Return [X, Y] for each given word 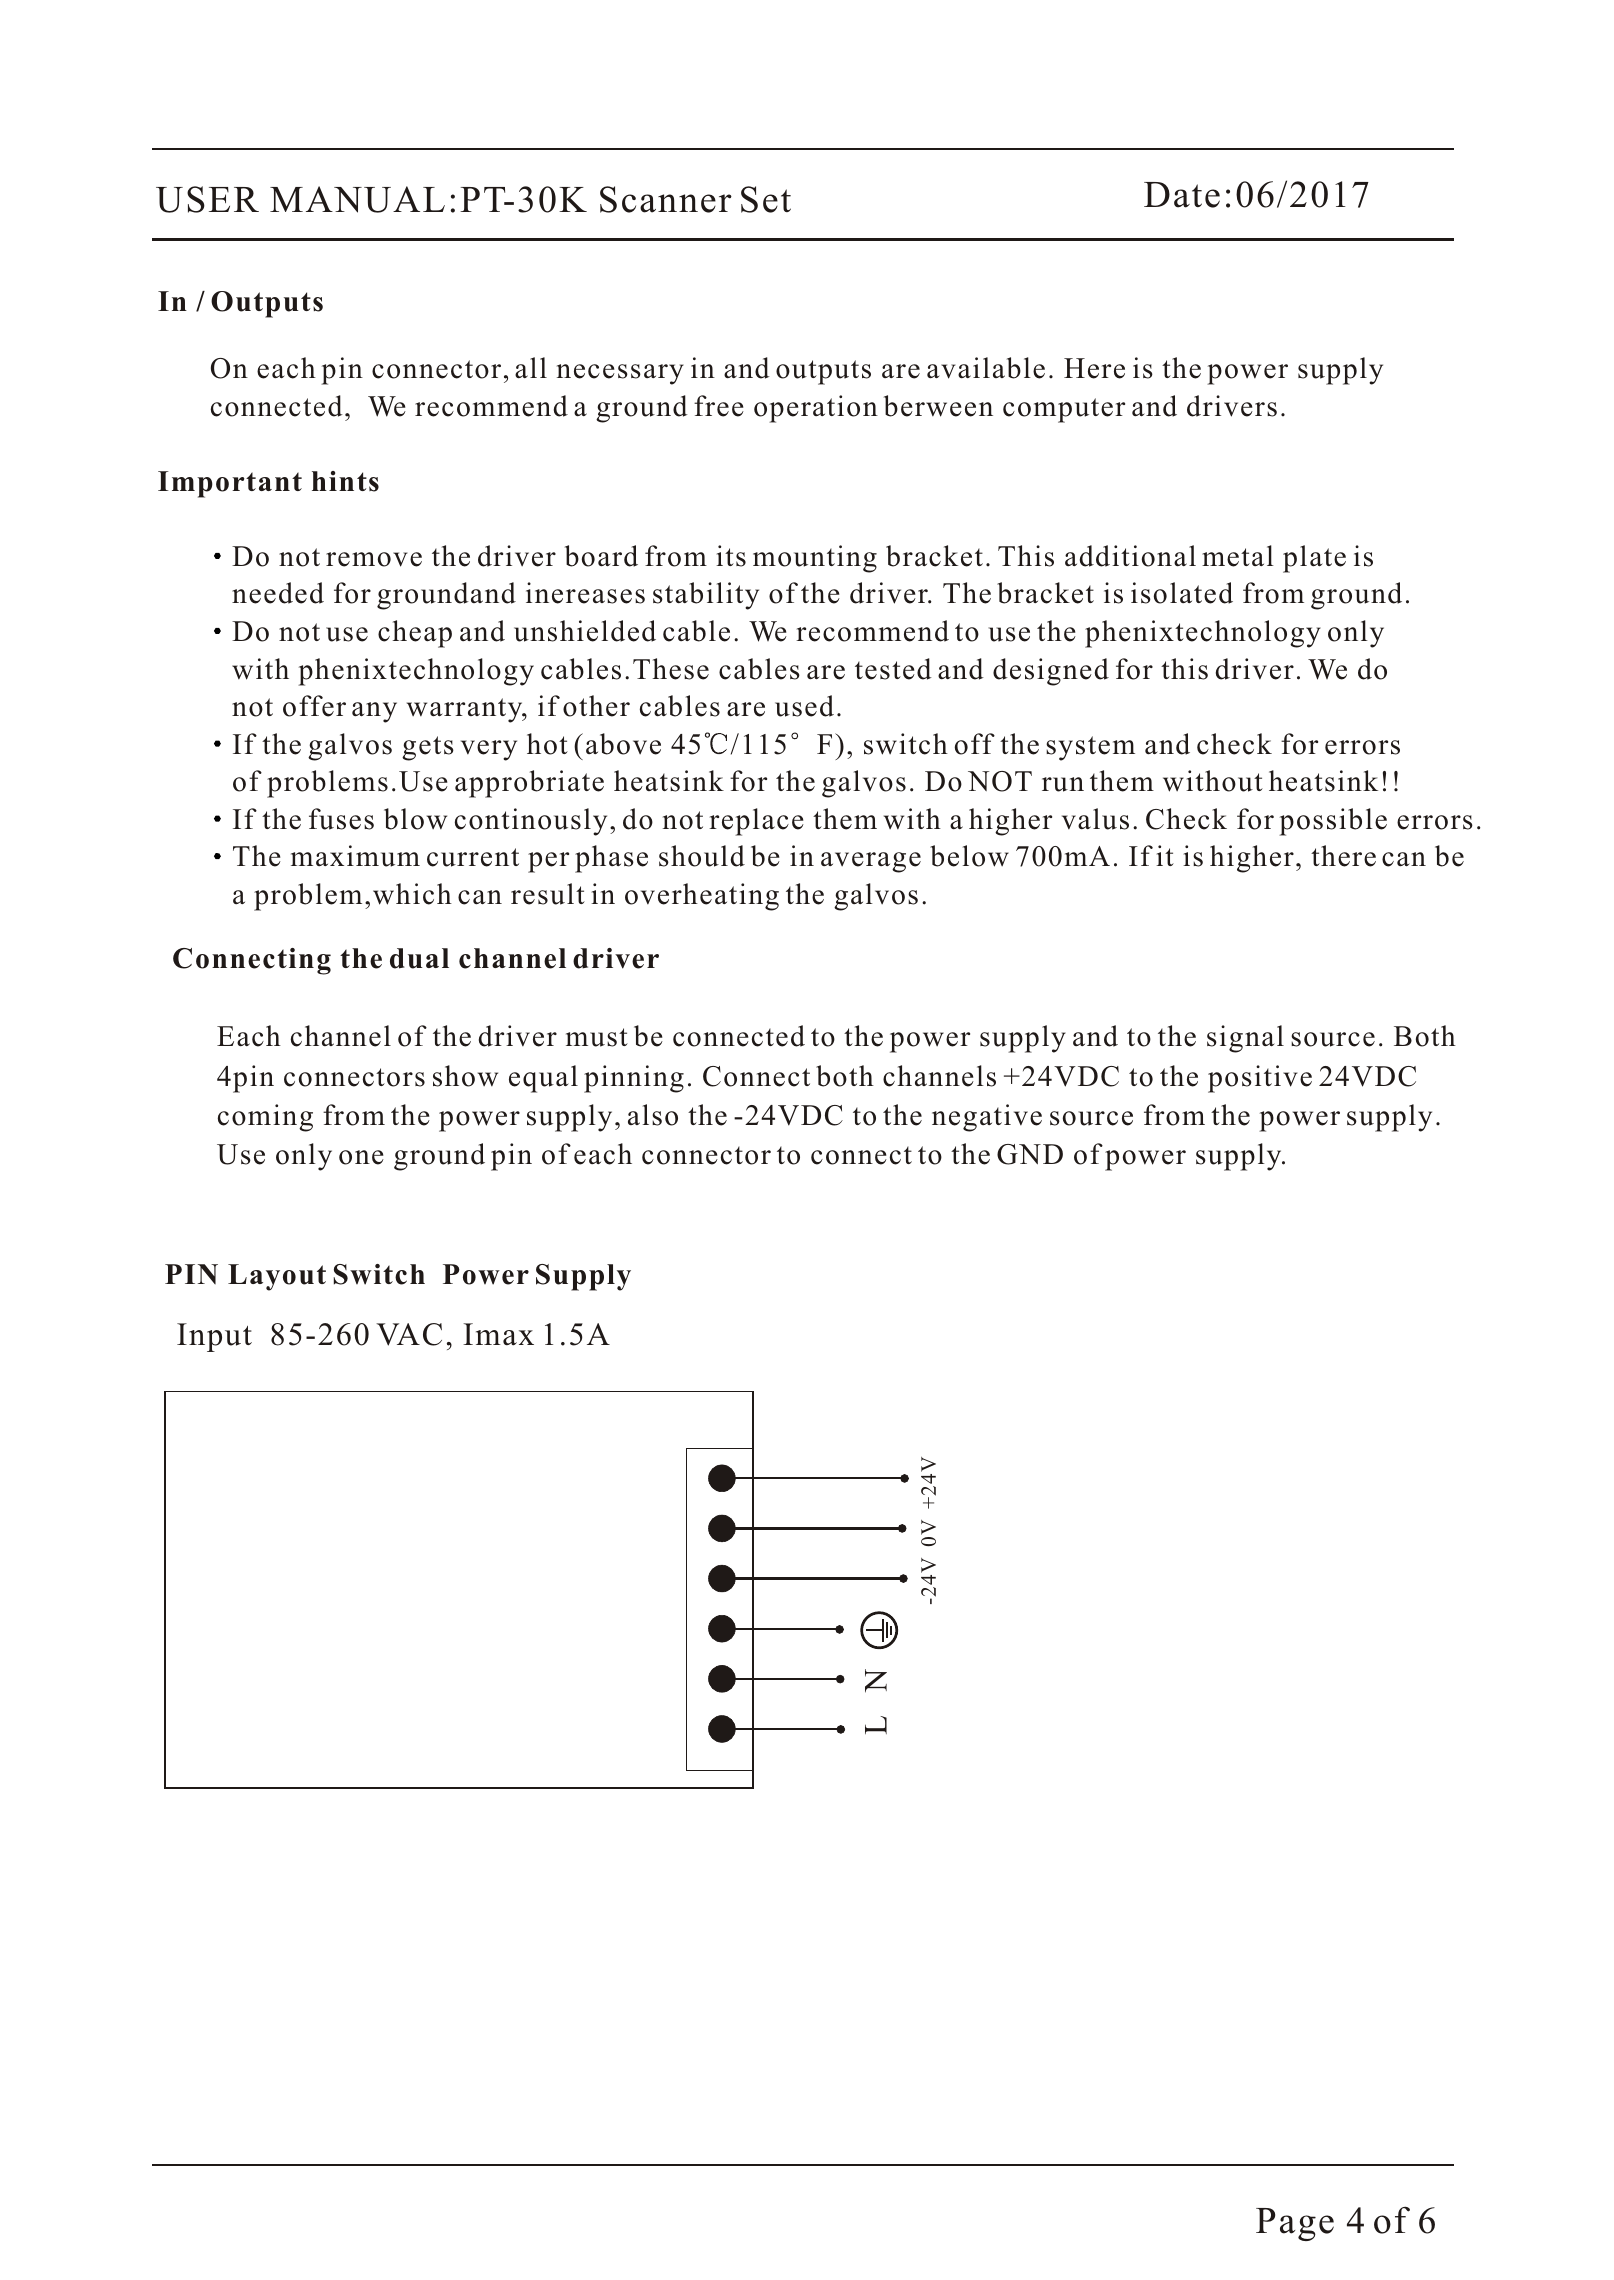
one [361, 1157]
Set [766, 199]
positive [1260, 1079]
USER [207, 199]
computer [1064, 410]
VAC [409, 1334]
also [653, 1115]
